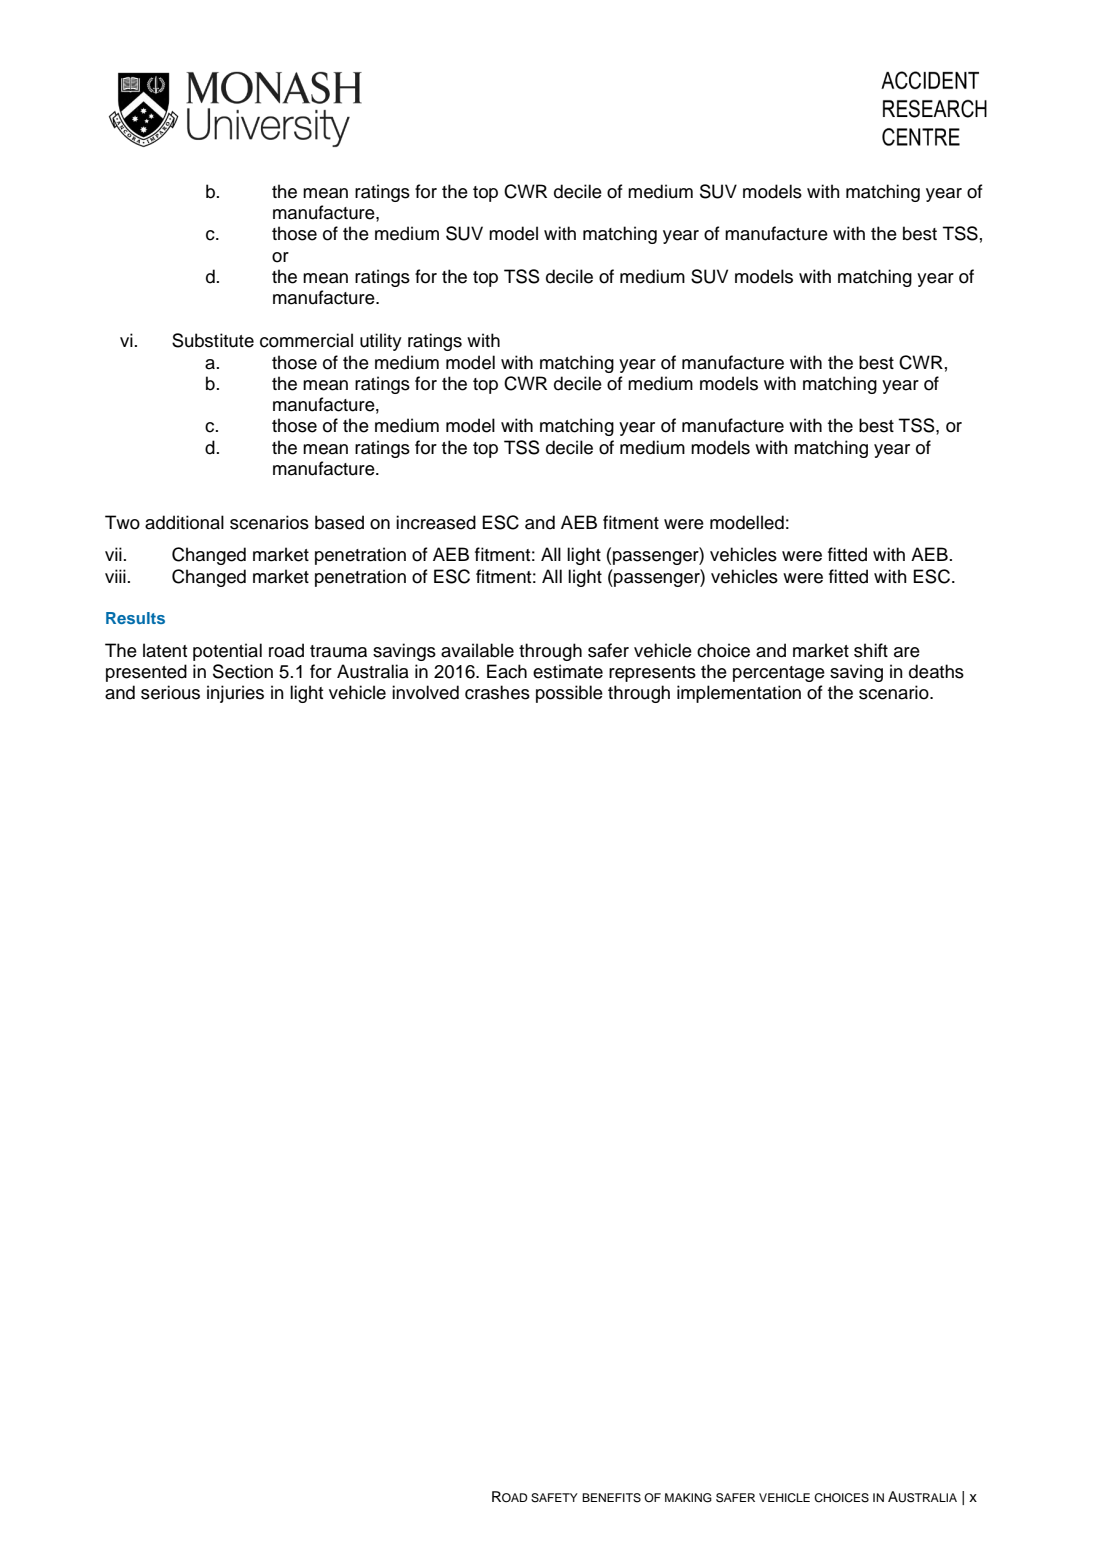 This screenshot has height=1562, width=1105. Describe the element at coordinates (213, 340) in the screenshot. I see `Substitute` at that location.
